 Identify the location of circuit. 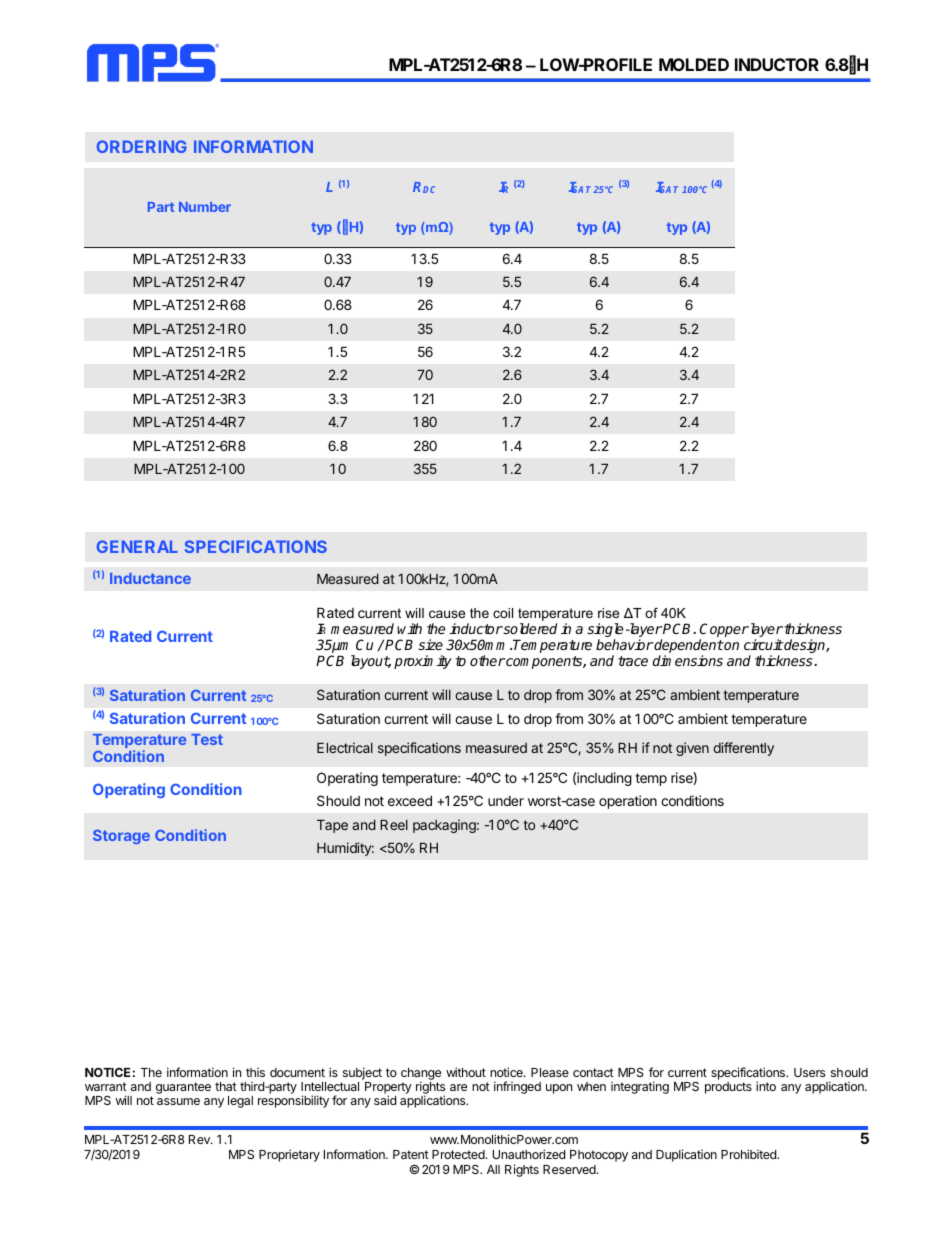
(763, 644).
